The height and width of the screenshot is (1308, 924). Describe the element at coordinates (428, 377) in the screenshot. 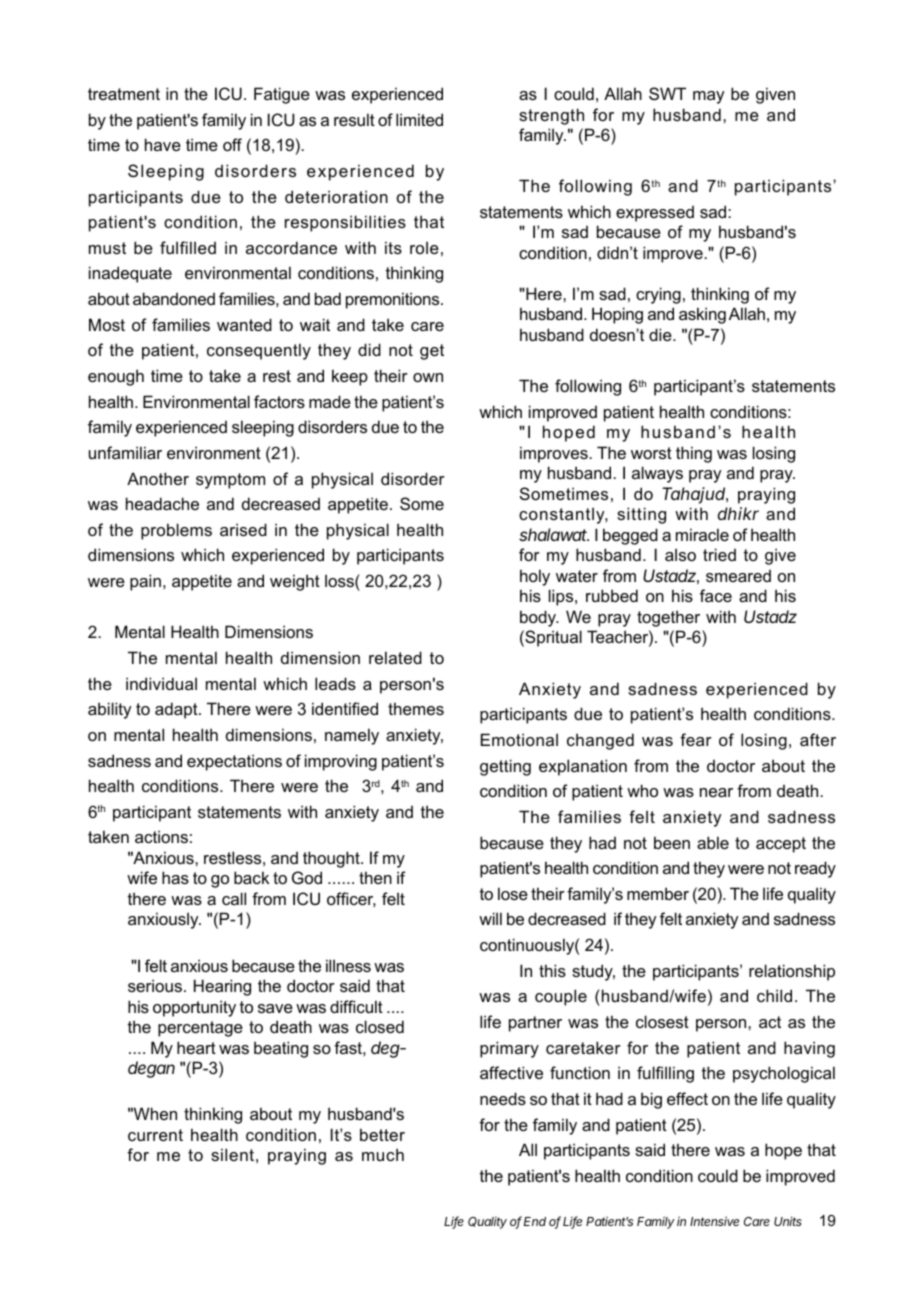

I see `own` at that location.
